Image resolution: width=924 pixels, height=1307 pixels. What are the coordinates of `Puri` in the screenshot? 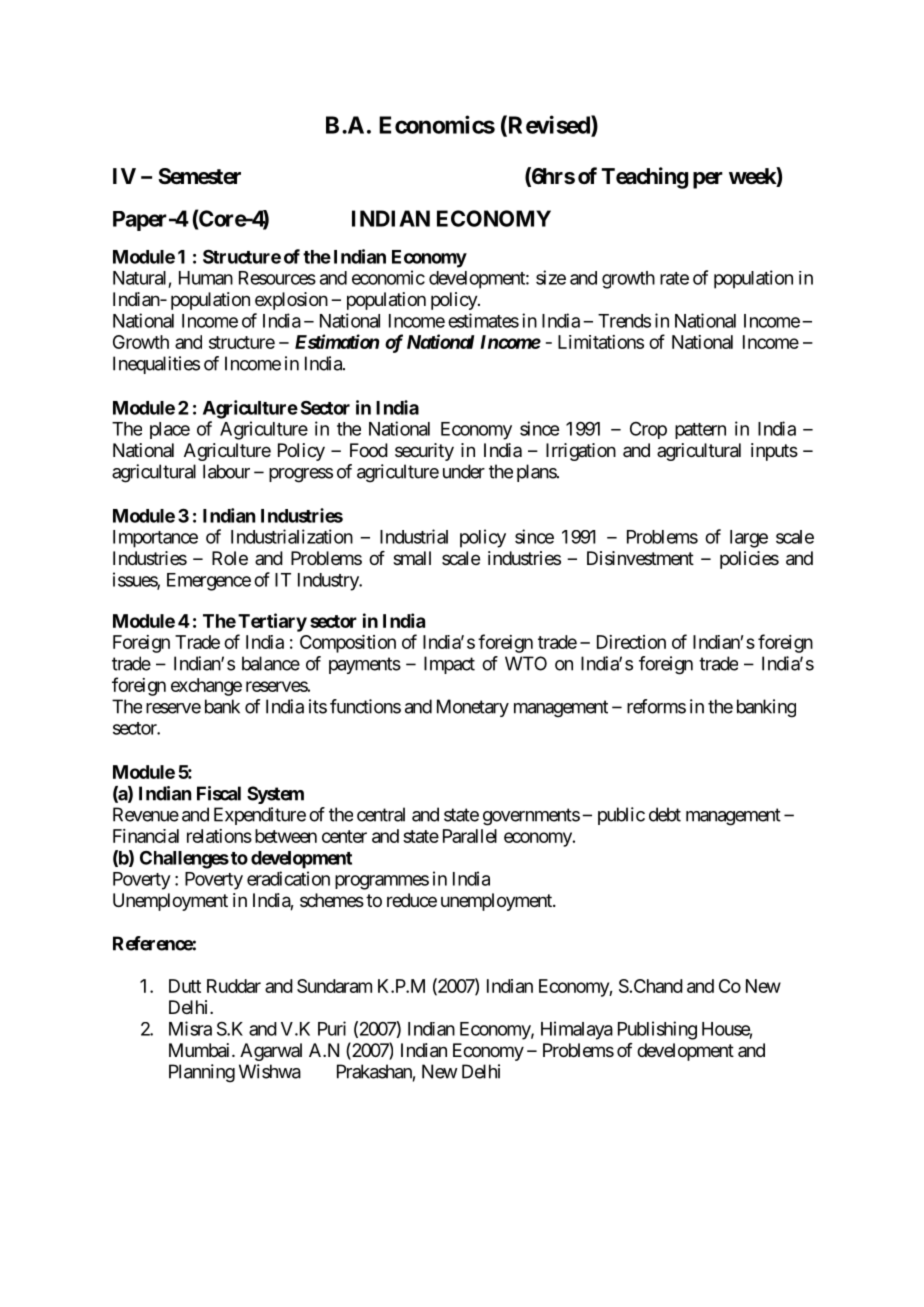 It's located at (332, 1028).
